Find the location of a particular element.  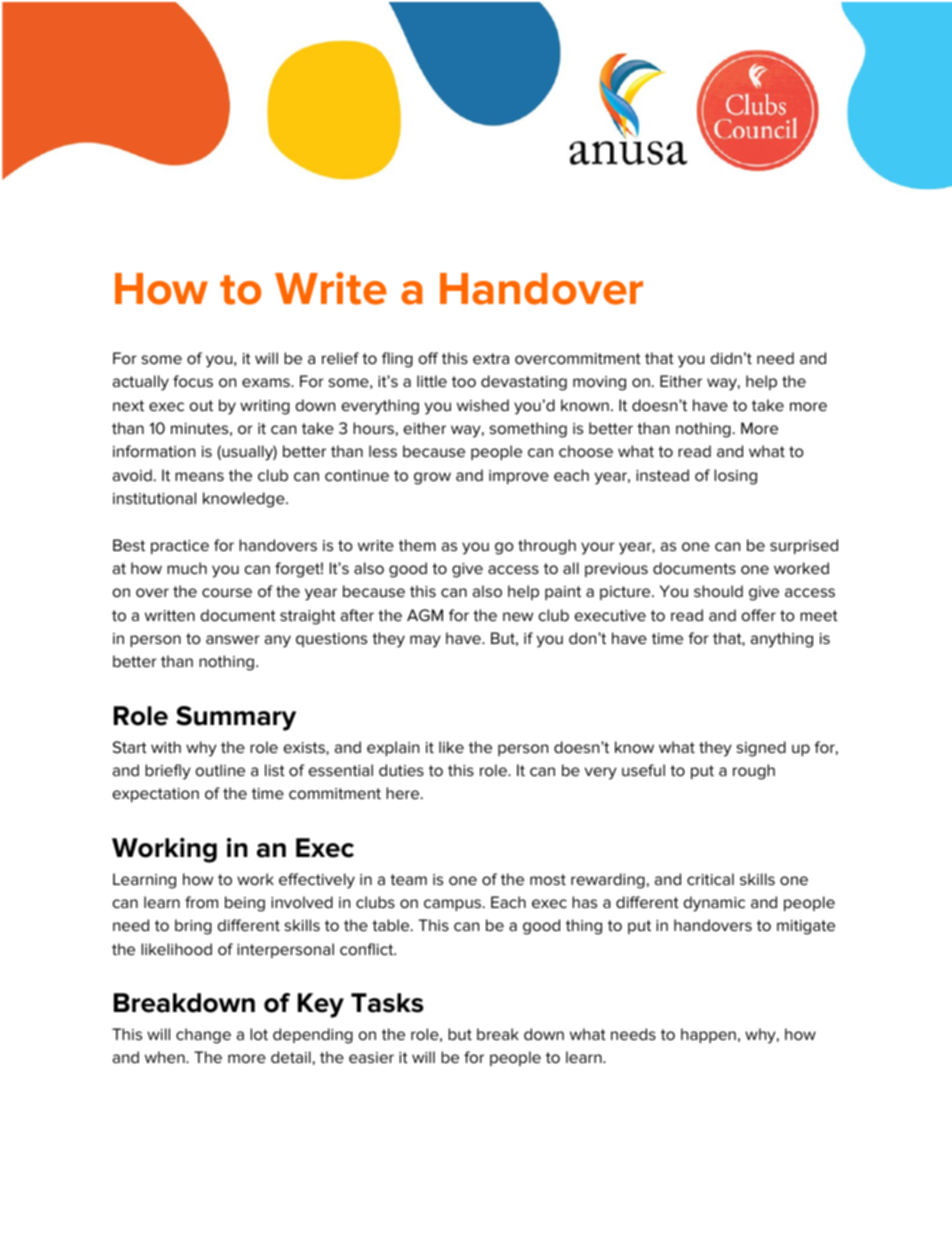

too is located at coordinates (464, 381).
